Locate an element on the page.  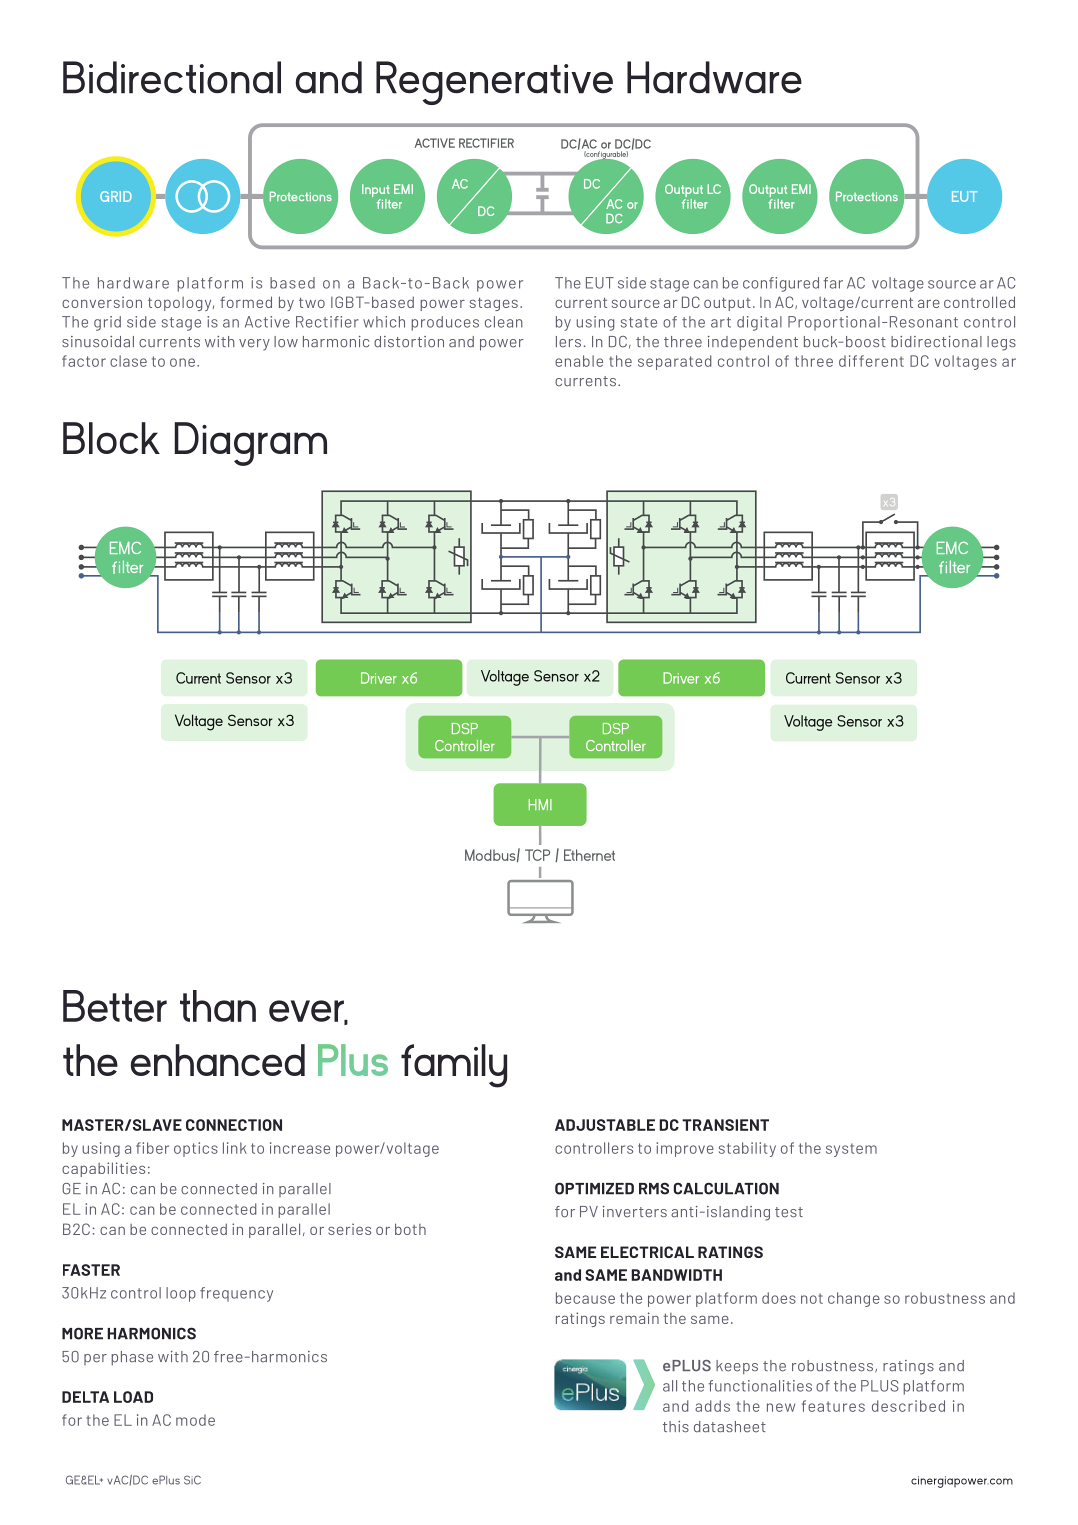
TRANSIENT is located at coordinates (725, 1125).
